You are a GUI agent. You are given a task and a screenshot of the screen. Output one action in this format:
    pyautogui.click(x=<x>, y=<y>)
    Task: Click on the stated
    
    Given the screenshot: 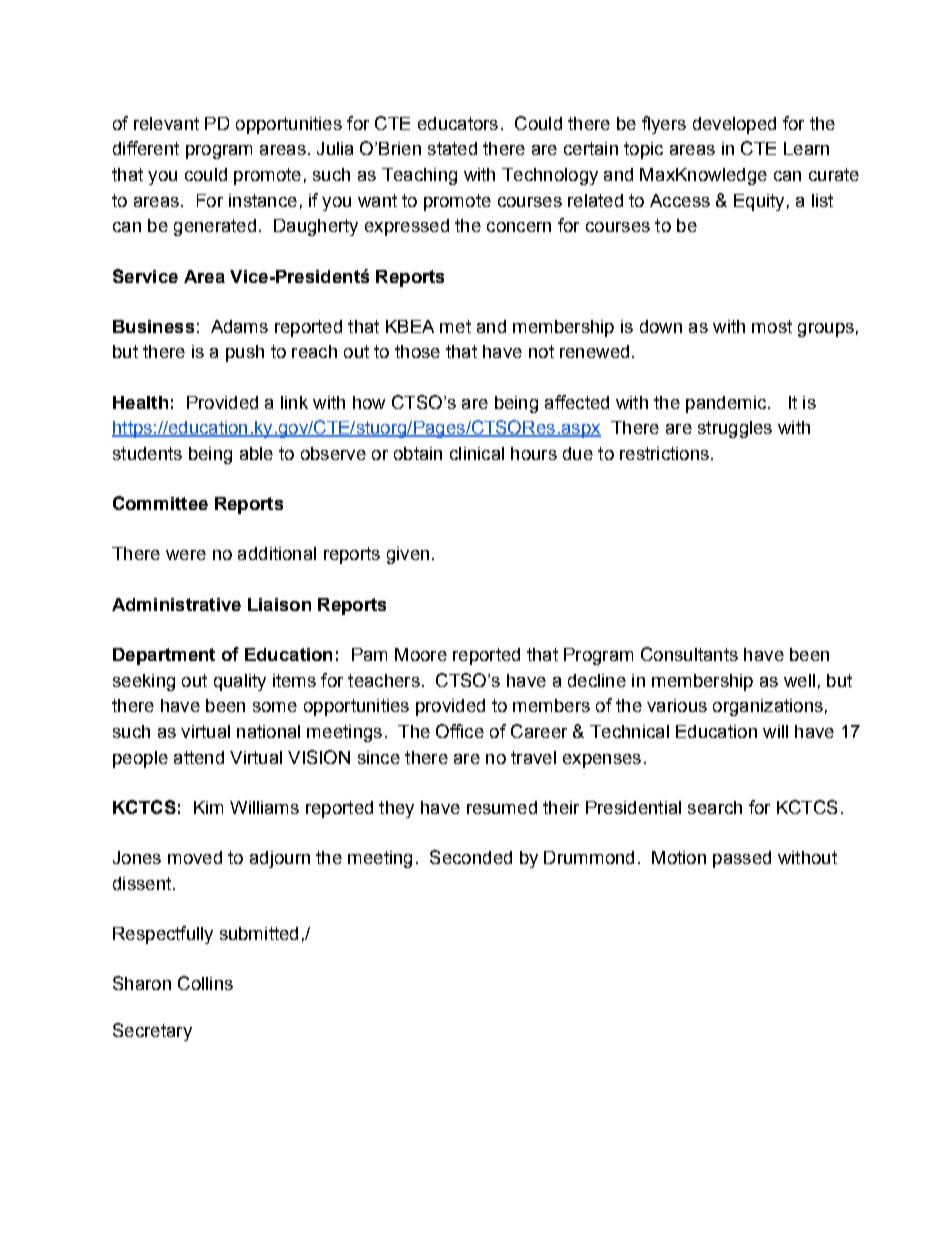 What is the action you would take?
    pyautogui.click(x=452, y=148)
